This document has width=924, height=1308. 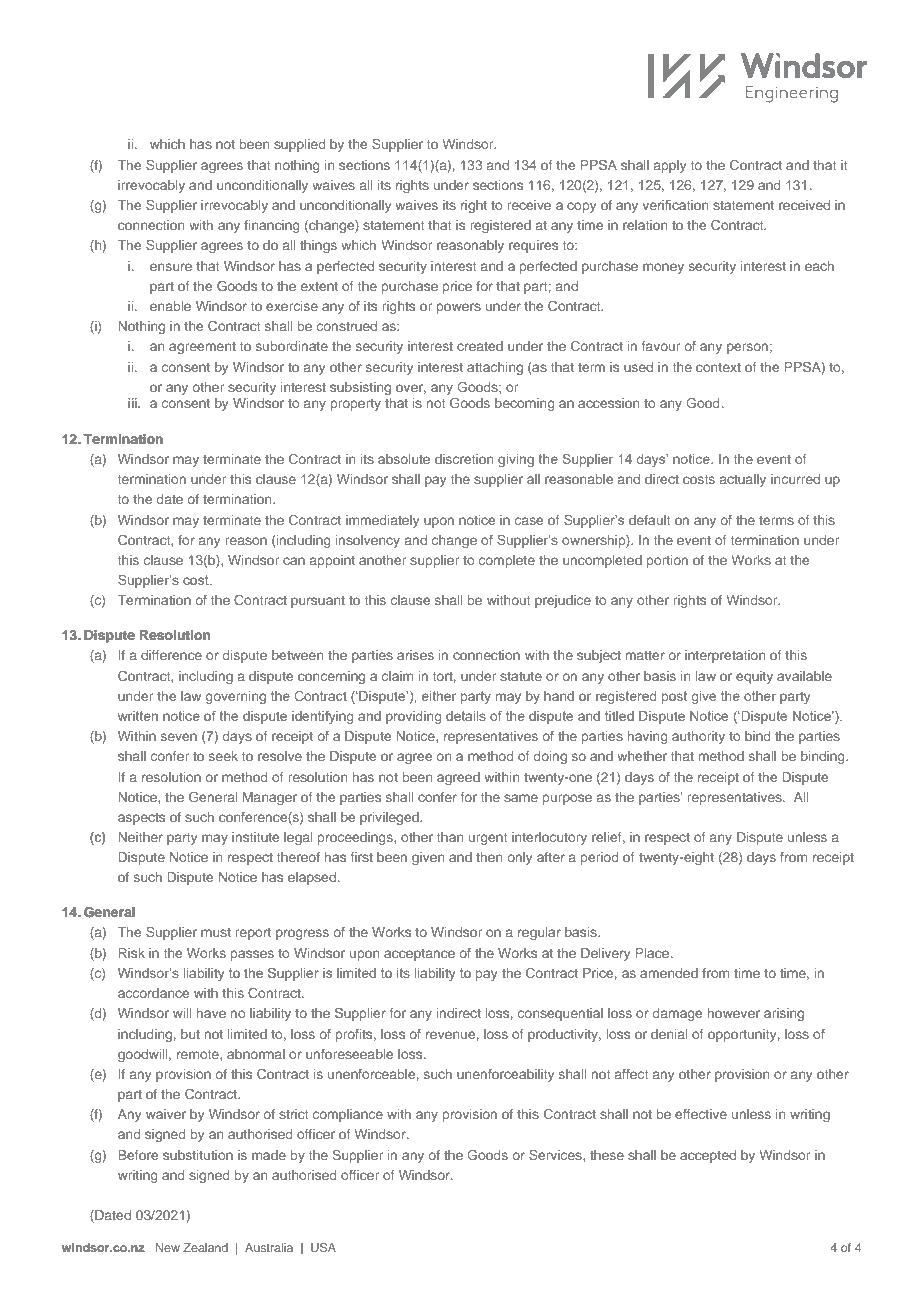 What do you see at coordinates (272, 226) in the document?
I see `financing` at bounding box center [272, 226].
